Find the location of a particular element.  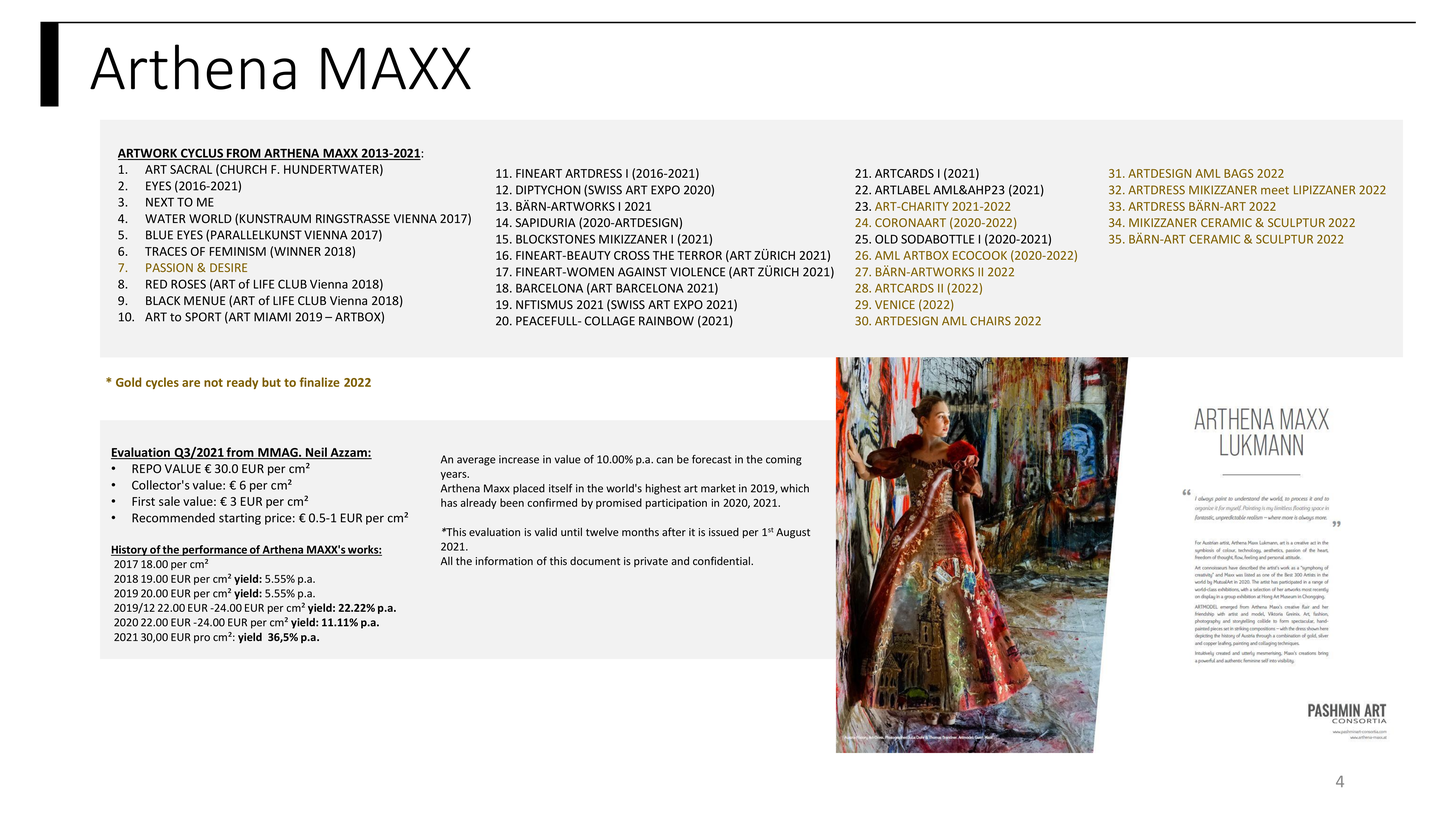

but is located at coordinates (271, 382).
